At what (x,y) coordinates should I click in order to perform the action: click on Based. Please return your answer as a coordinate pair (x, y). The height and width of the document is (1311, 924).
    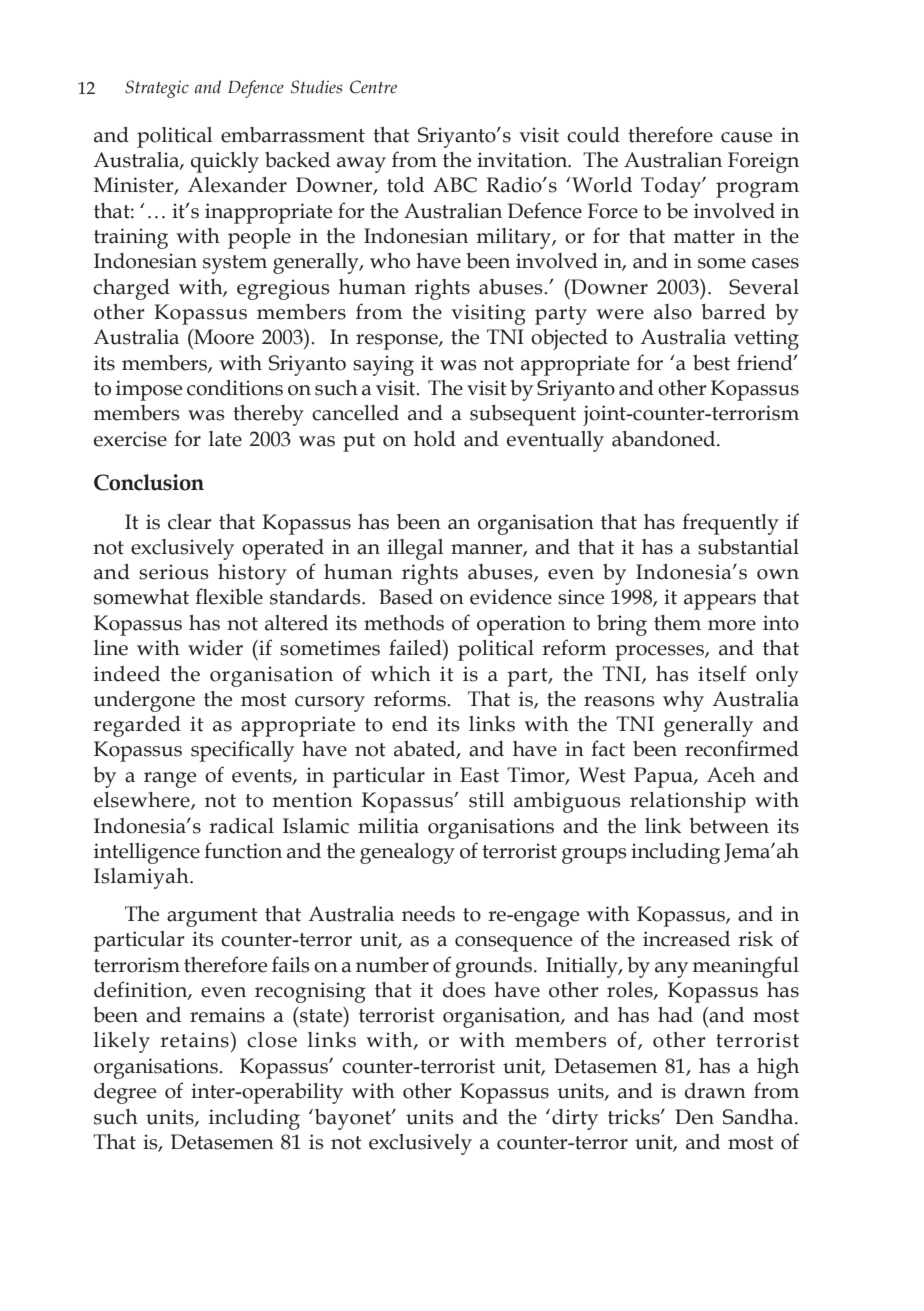
    Looking at the image, I should click on (406, 597).
